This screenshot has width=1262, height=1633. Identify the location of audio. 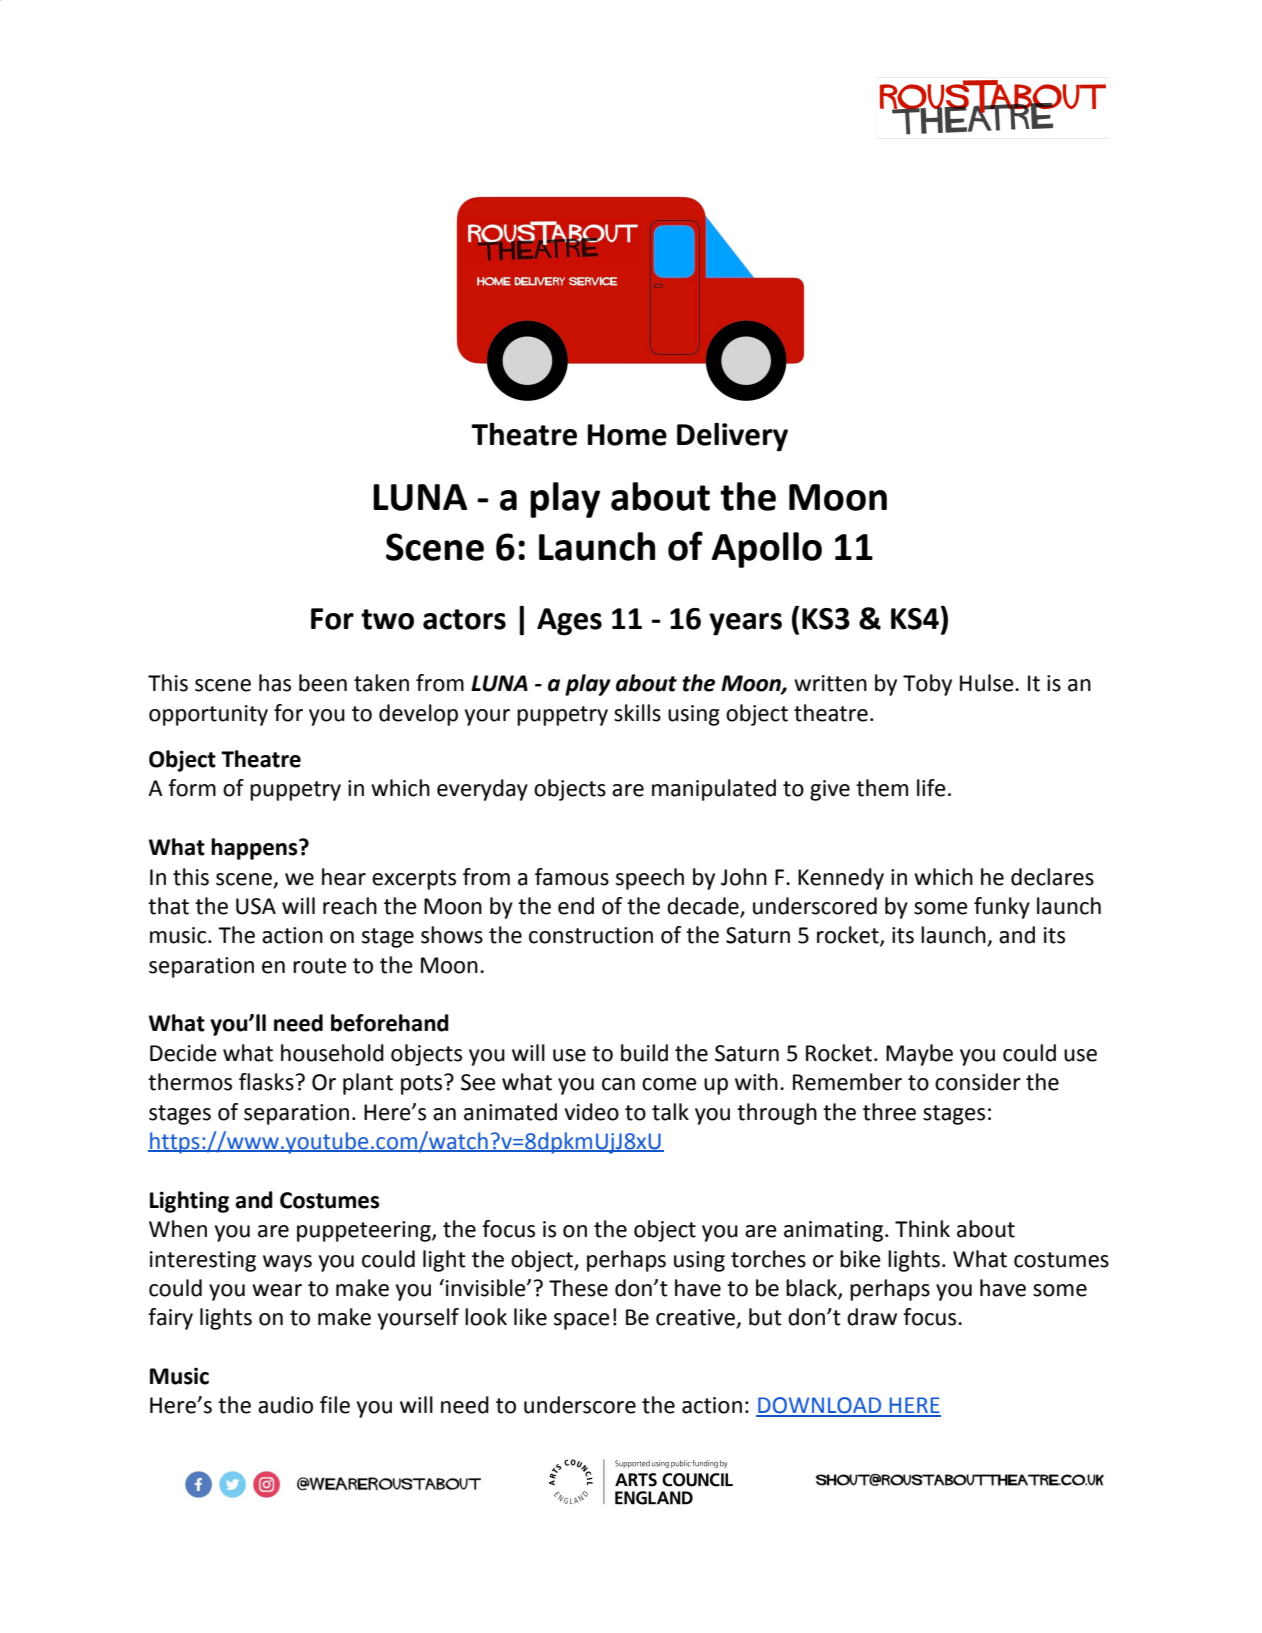
(285, 1405).
